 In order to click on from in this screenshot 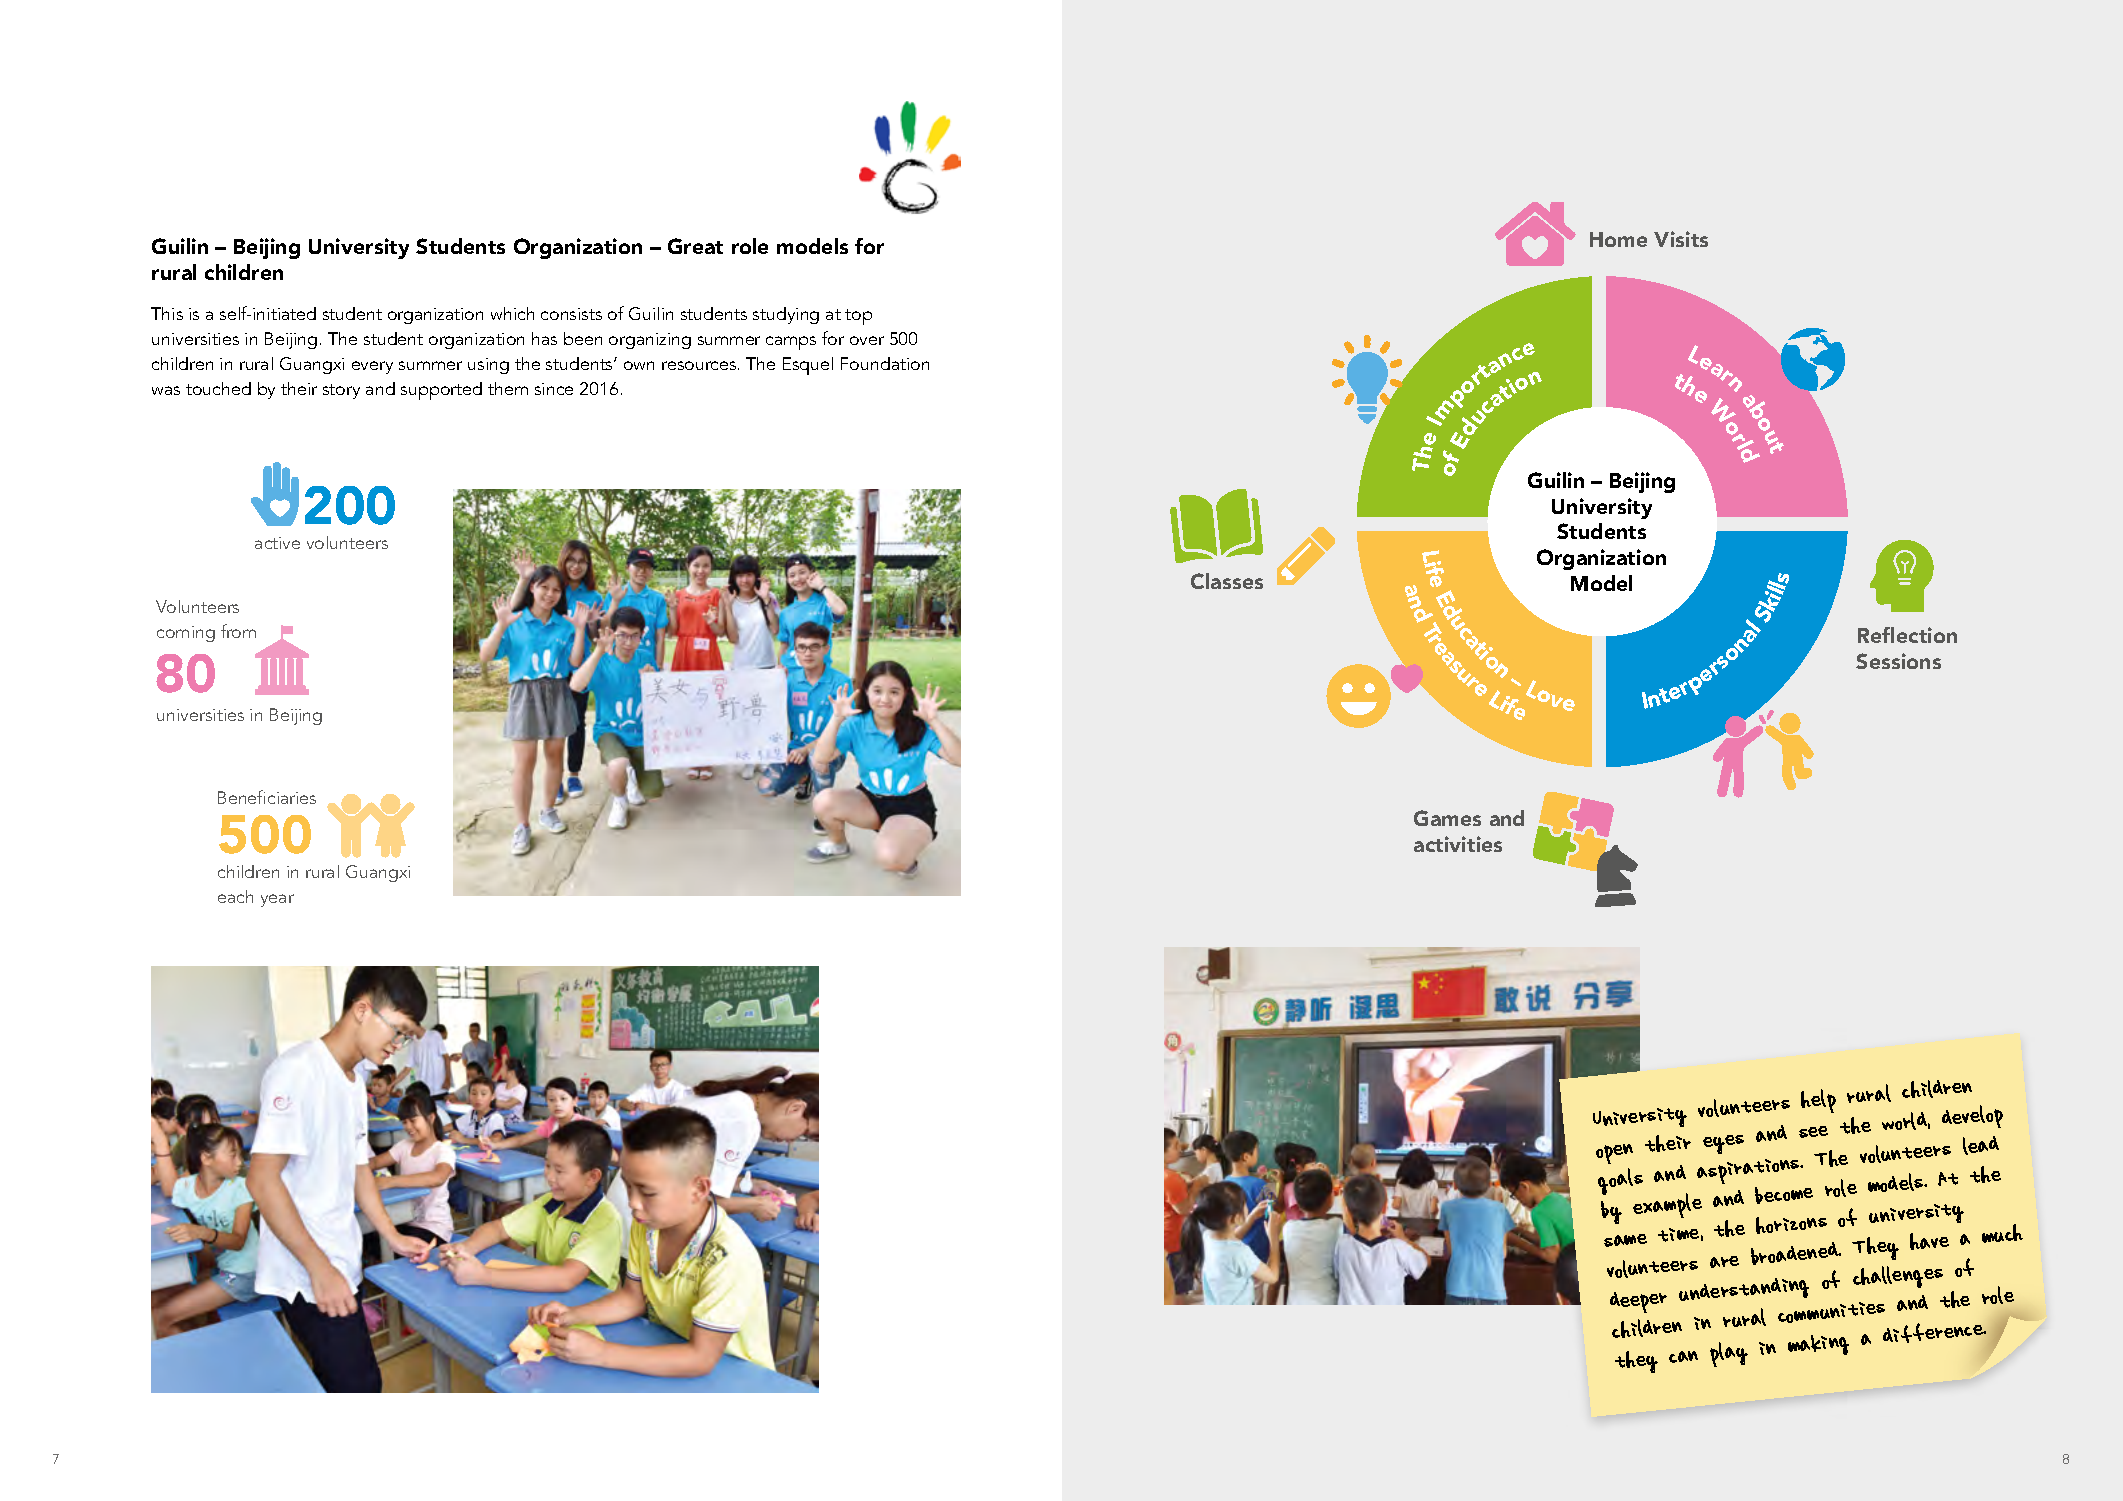, I will do `click(238, 631)`.
